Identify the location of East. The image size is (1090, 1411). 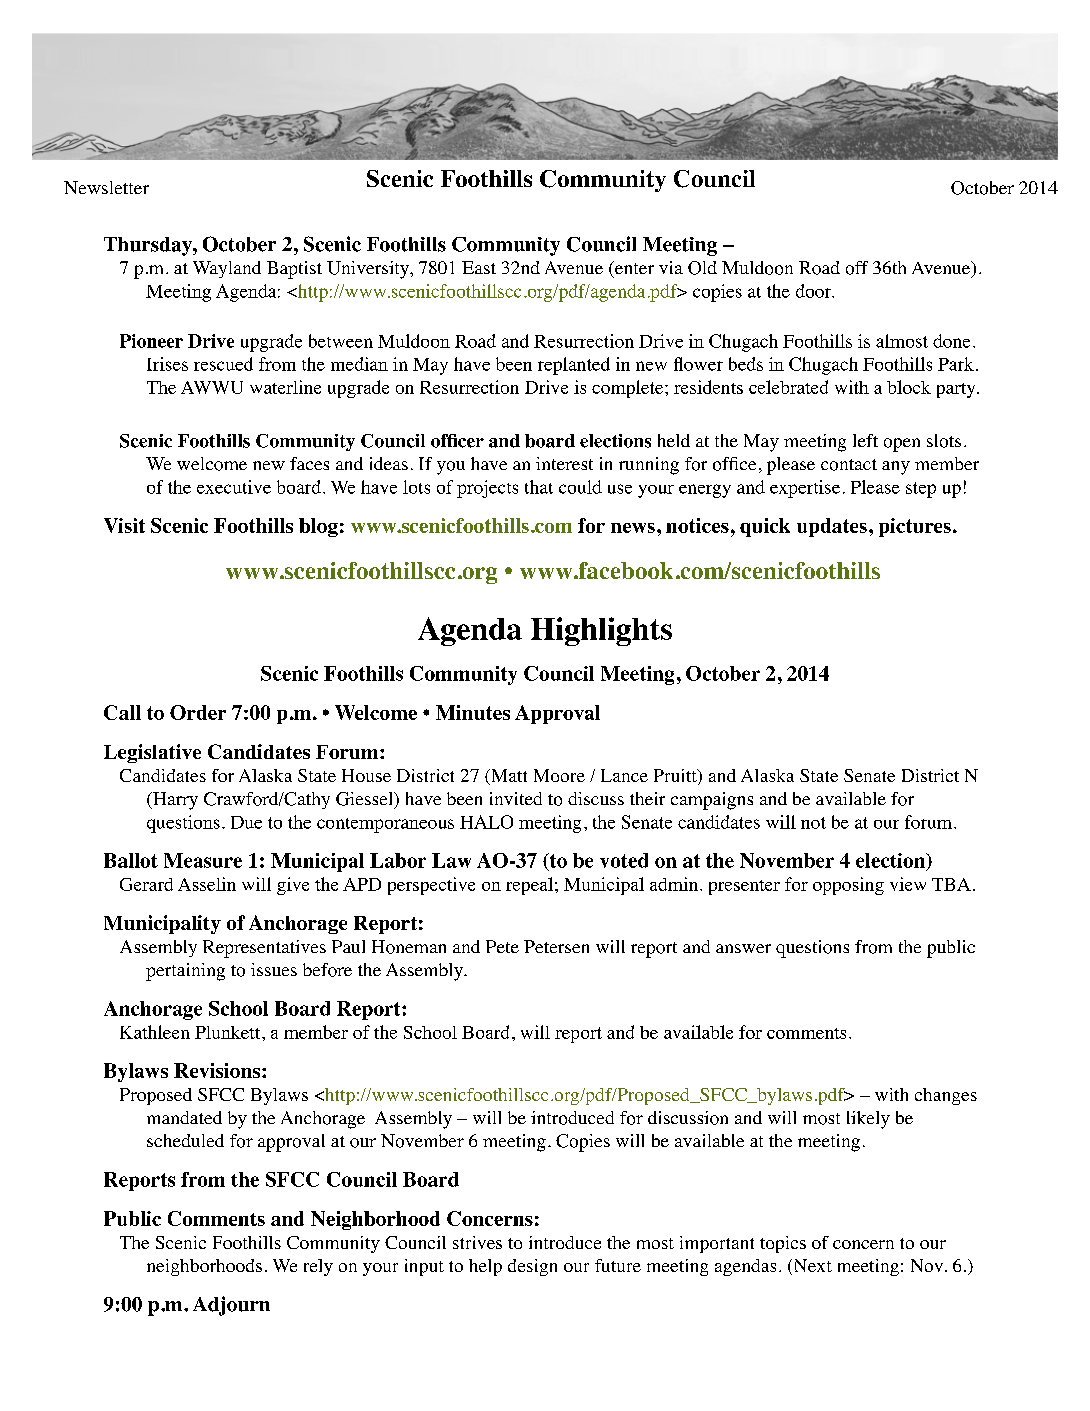
(479, 267).
